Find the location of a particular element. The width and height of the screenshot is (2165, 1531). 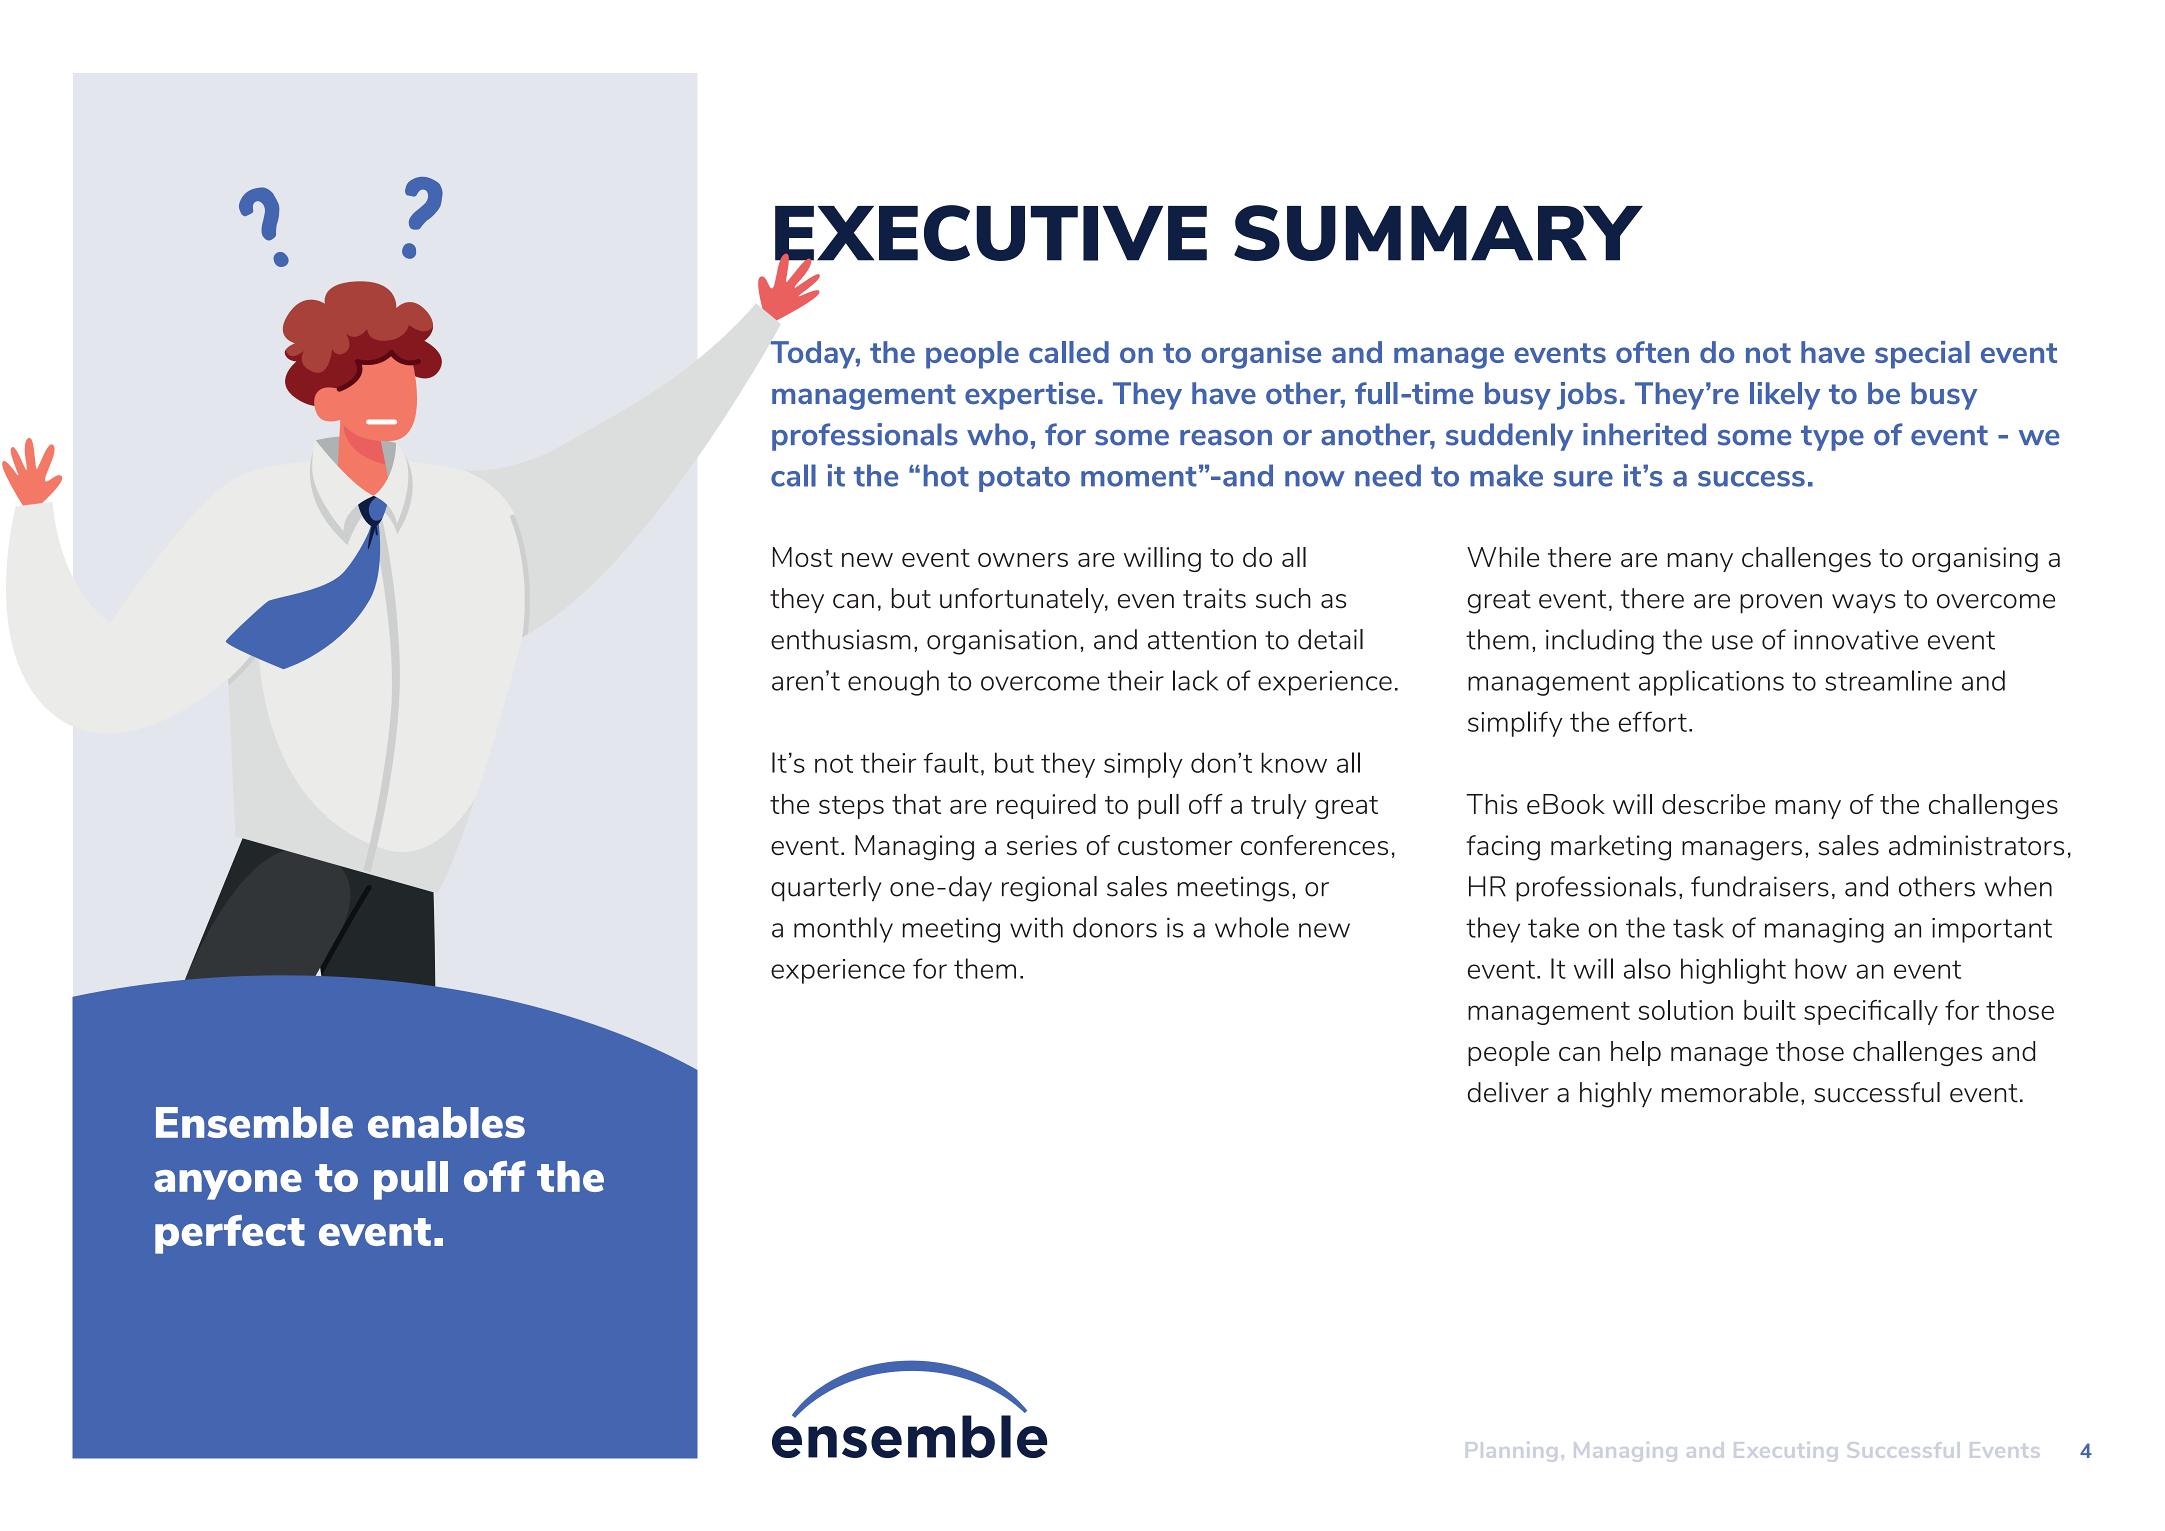

potato is located at coordinates (1024, 479).
